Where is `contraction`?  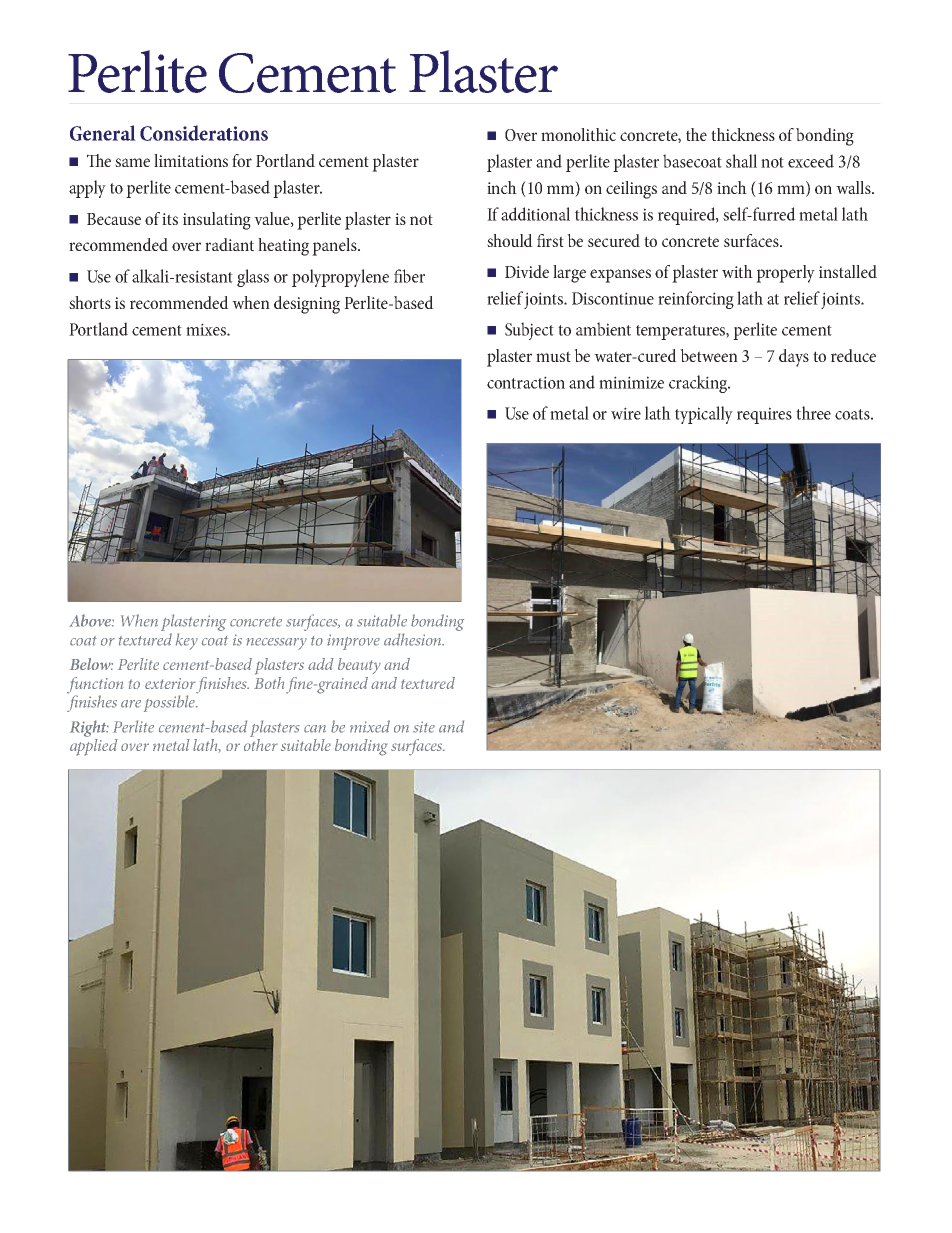 contraction is located at coordinates (526, 382).
